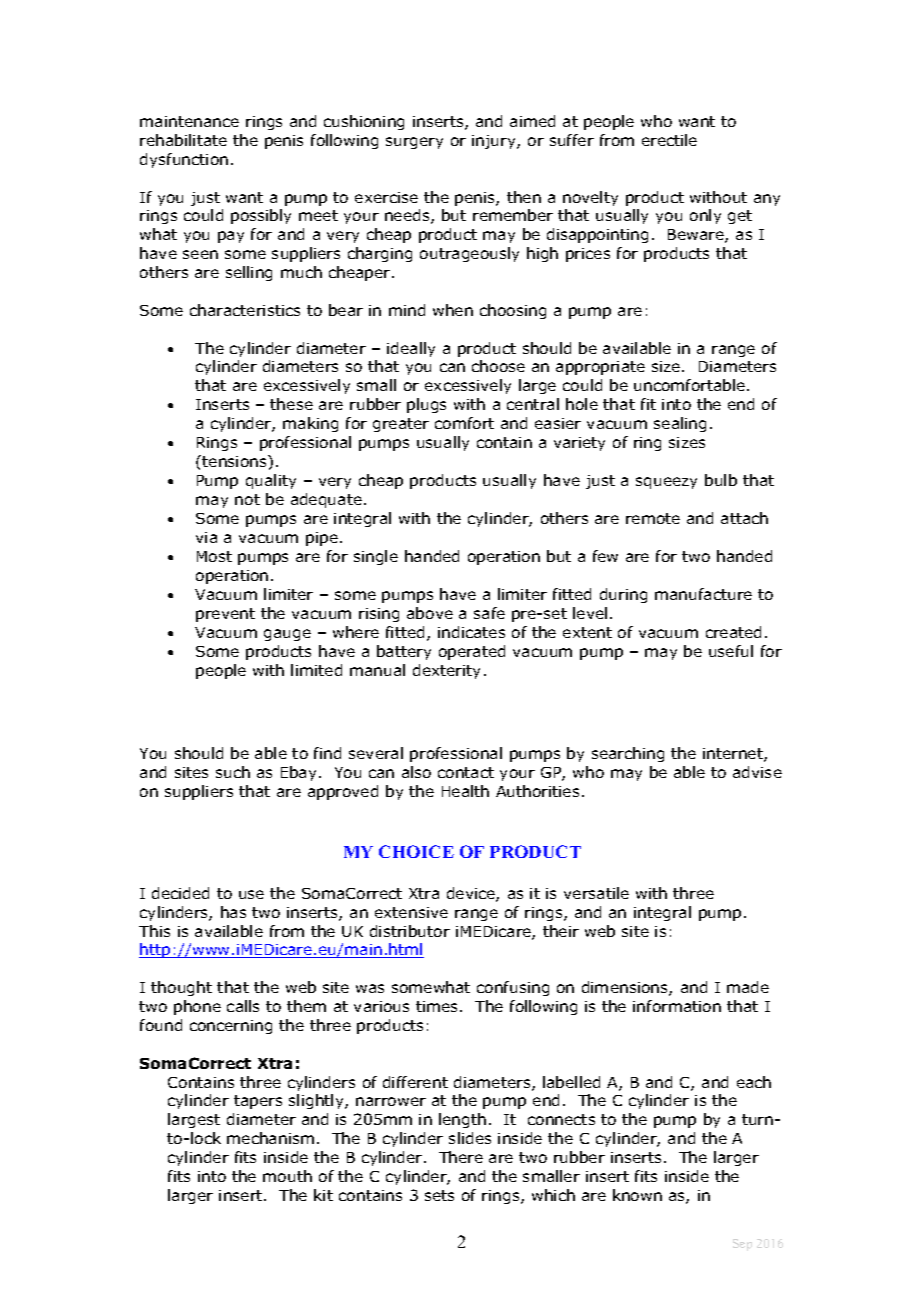  I want to click on dexterity, so click(446, 671).
